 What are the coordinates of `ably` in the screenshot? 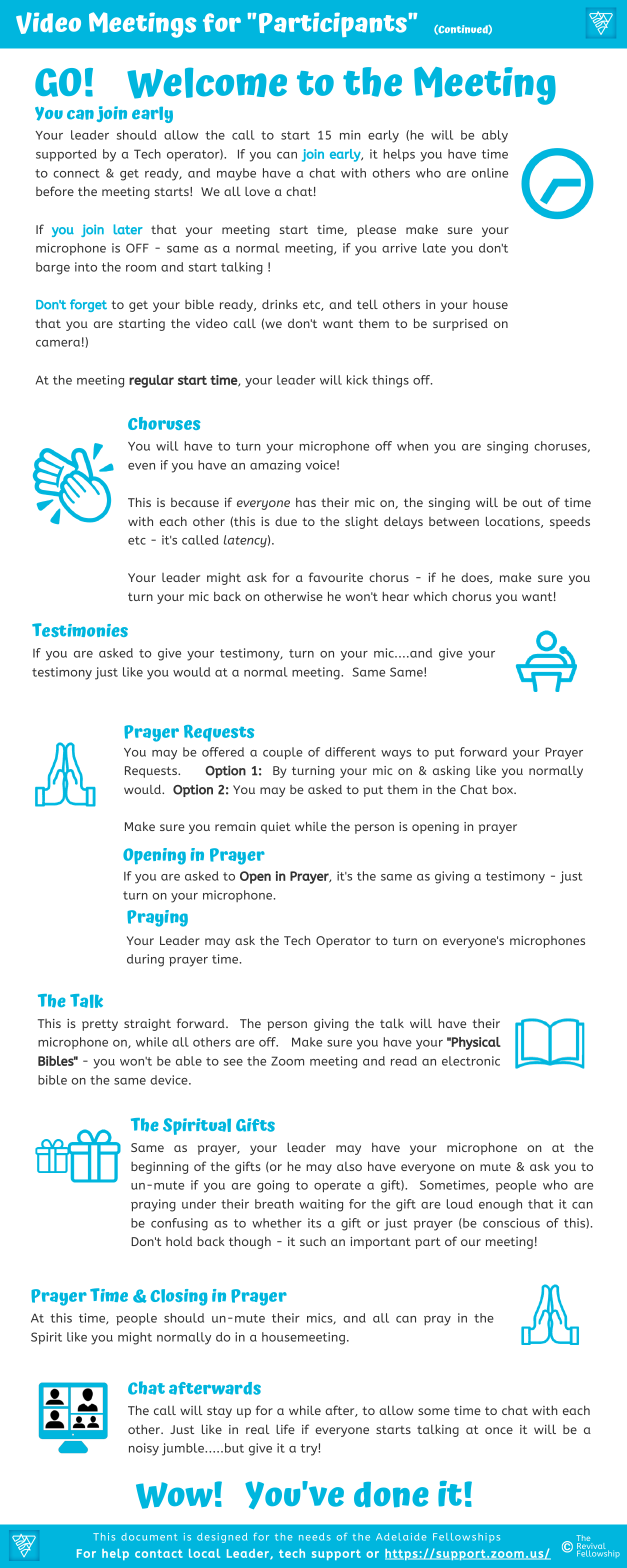 It's located at (495, 136).
